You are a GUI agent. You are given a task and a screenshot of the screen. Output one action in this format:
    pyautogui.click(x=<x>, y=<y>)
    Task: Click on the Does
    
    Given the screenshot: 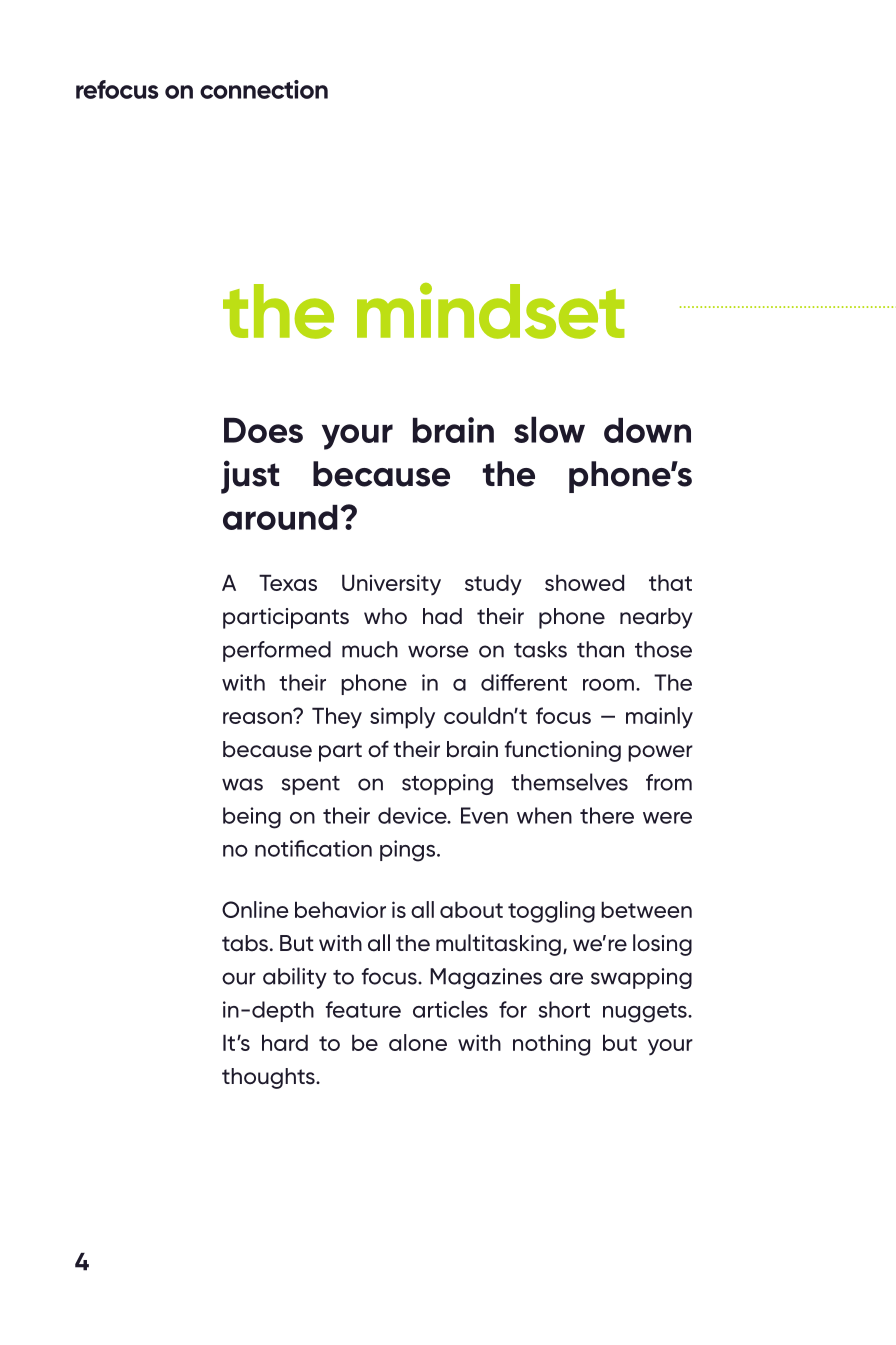 What is the action you would take?
    pyautogui.click(x=263, y=430)
